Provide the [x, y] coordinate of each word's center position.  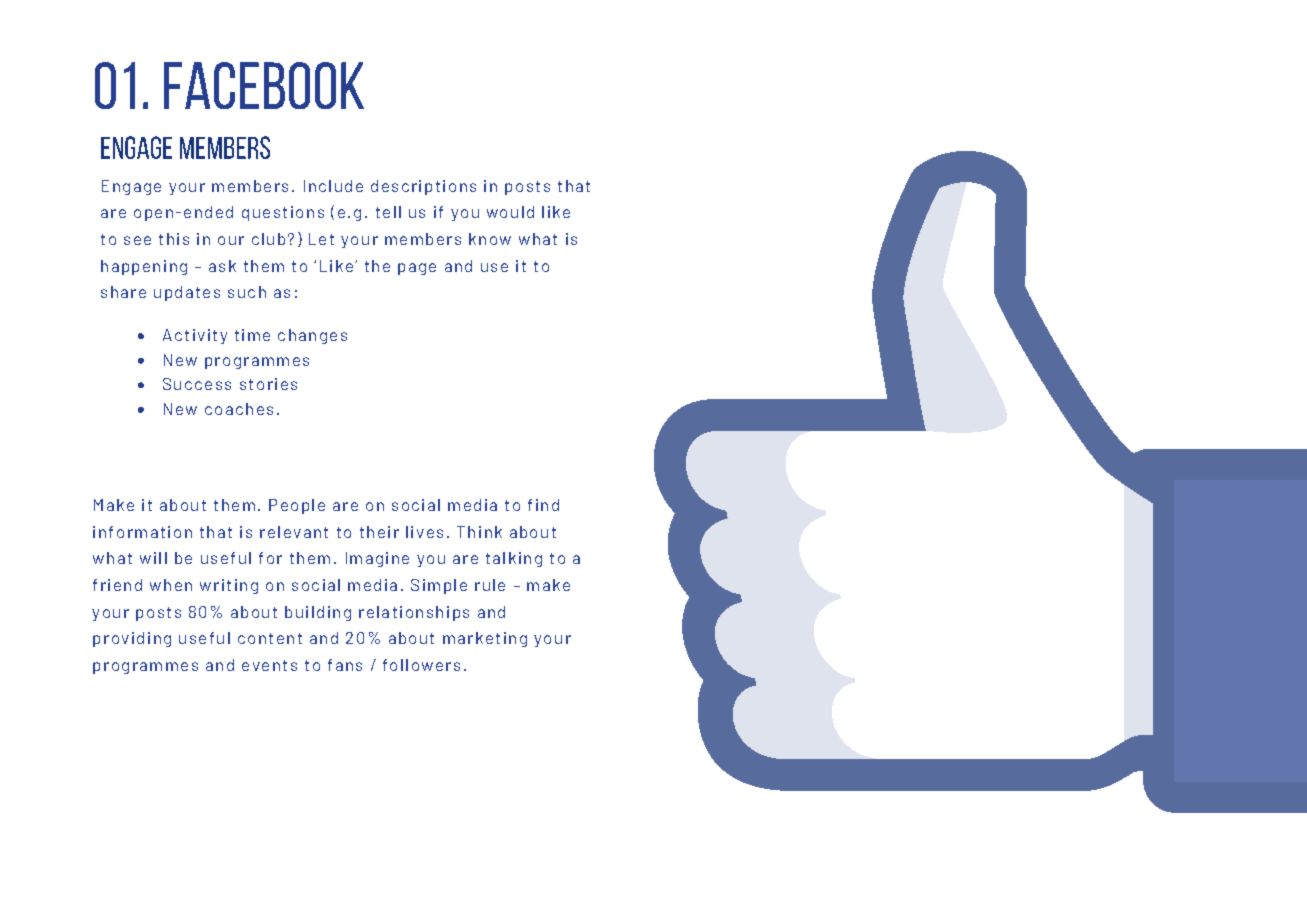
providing [132, 639]
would [510, 212]
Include [333, 186]
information [142, 532]
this [174, 239]
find [543, 505]
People [297, 506]
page [417, 269]
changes [312, 336]
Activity [195, 336]
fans [345, 665]
